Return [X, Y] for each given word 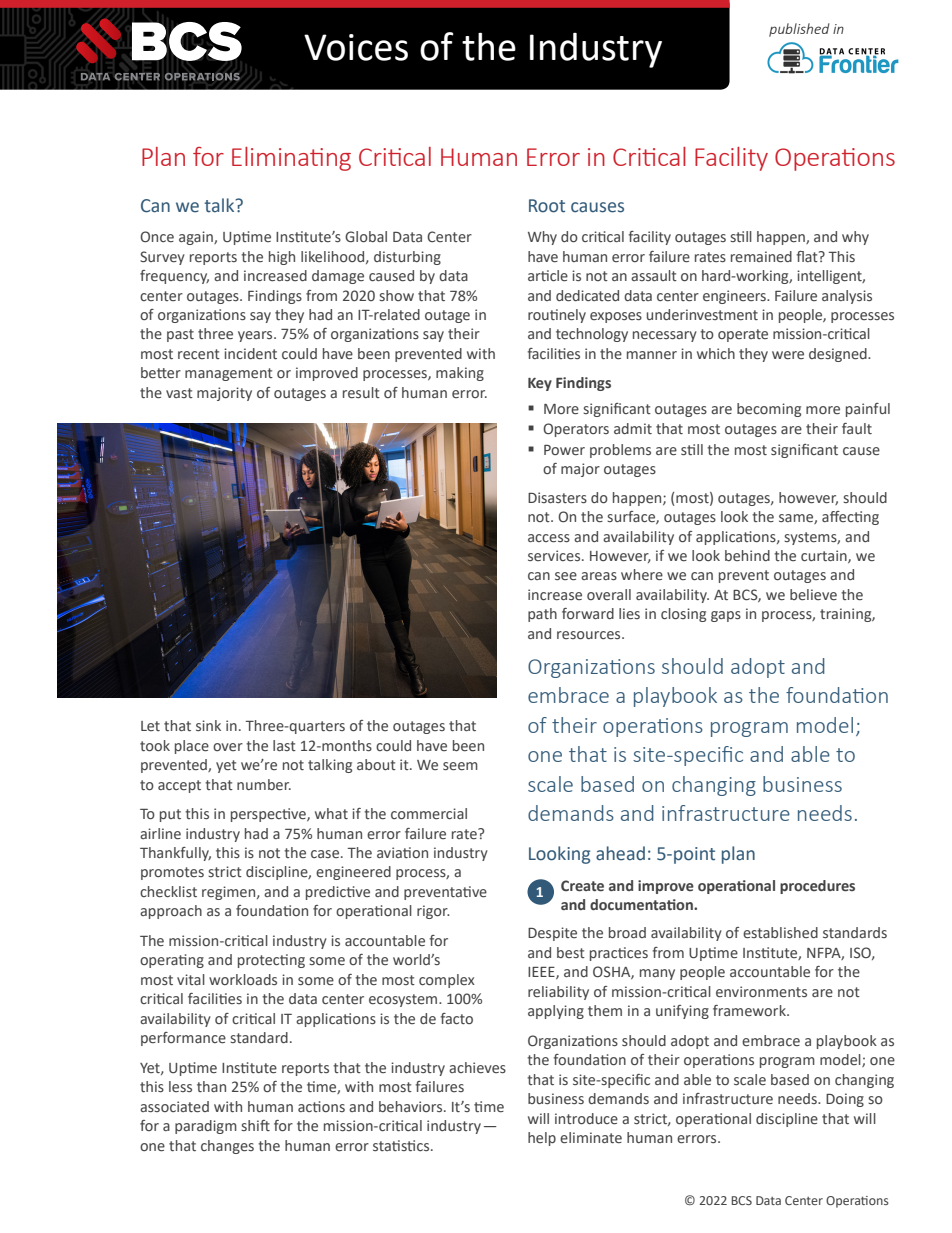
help [542, 1139]
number [264, 784]
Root [547, 206]
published [799, 30]
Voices [356, 47]
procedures [817, 887]
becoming [769, 410]
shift [255, 1125]
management [229, 374]
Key [540, 384]
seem [460, 766]
